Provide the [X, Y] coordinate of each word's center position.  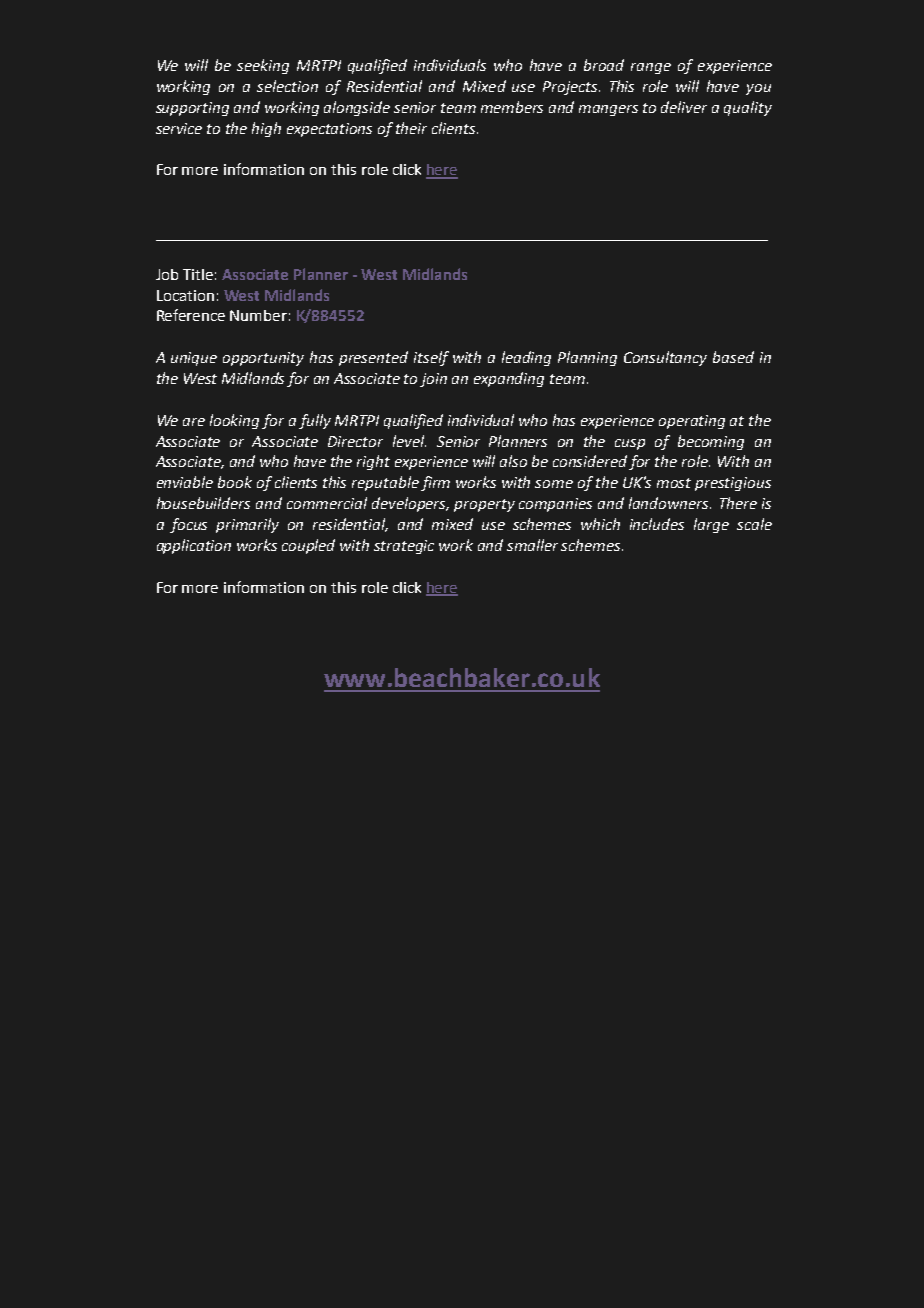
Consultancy [665, 358]
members [512, 107]
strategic [404, 547]
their [411, 128]
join [433, 380]
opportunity [263, 359]
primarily [247, 525]
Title [198, 274]
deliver [684, 107]
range [651, 68]
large [711, 525]
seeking [263, 66]
